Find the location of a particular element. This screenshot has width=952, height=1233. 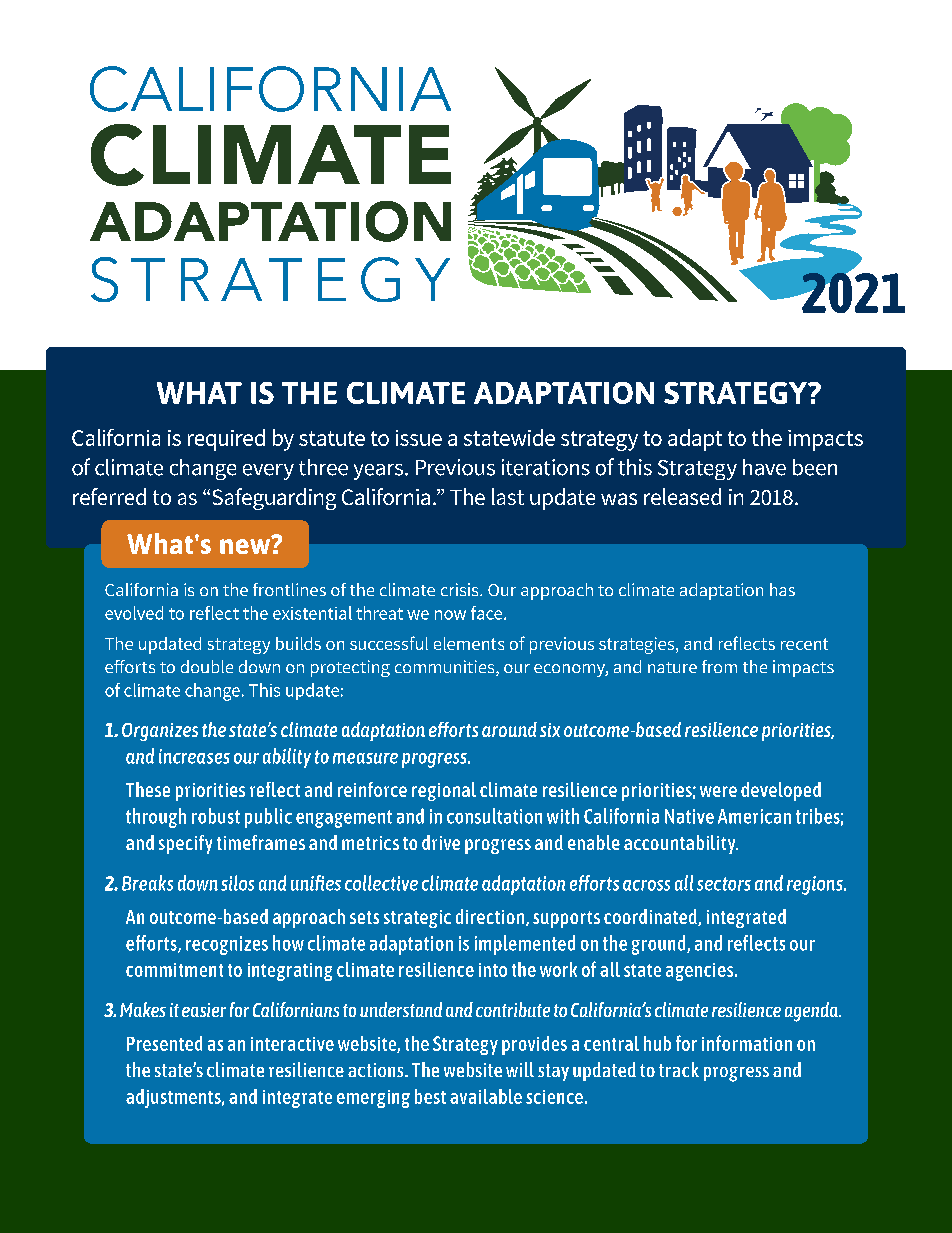

Presented is located at coordinates (164, 1043).
